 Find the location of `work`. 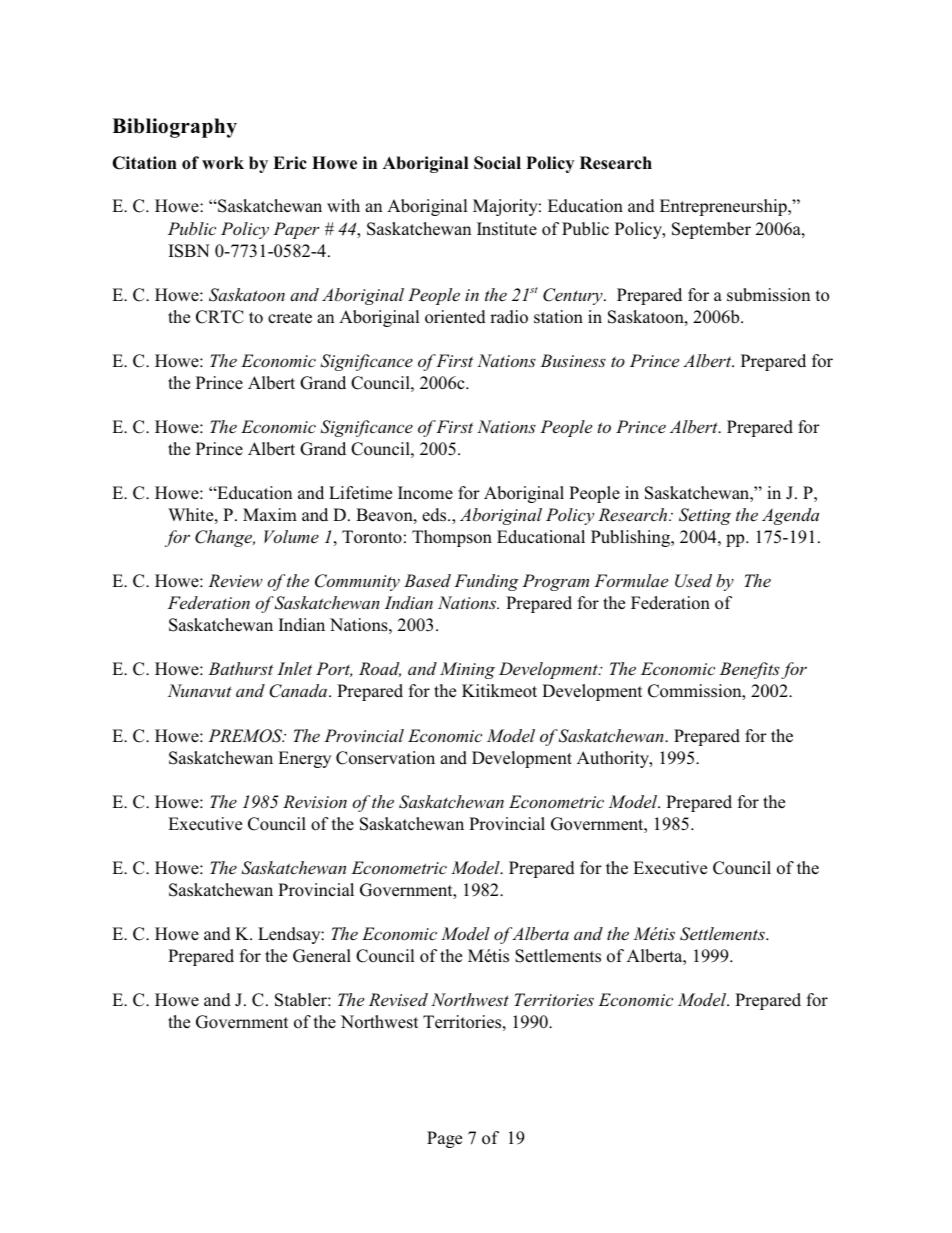

work is located at coordinates (223, 163).
